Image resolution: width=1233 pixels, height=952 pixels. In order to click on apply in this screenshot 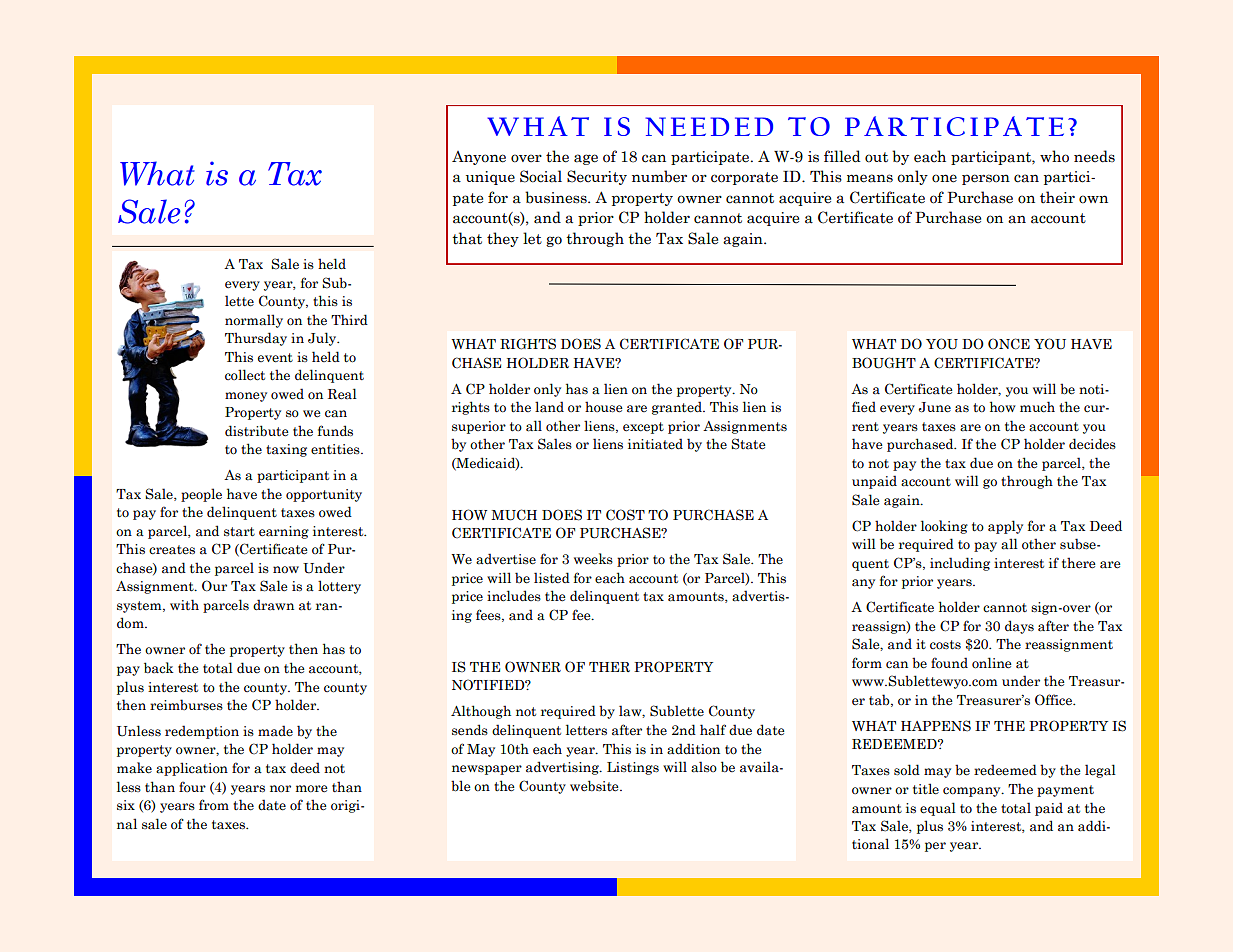, I will do `click(1005, 527)`.
